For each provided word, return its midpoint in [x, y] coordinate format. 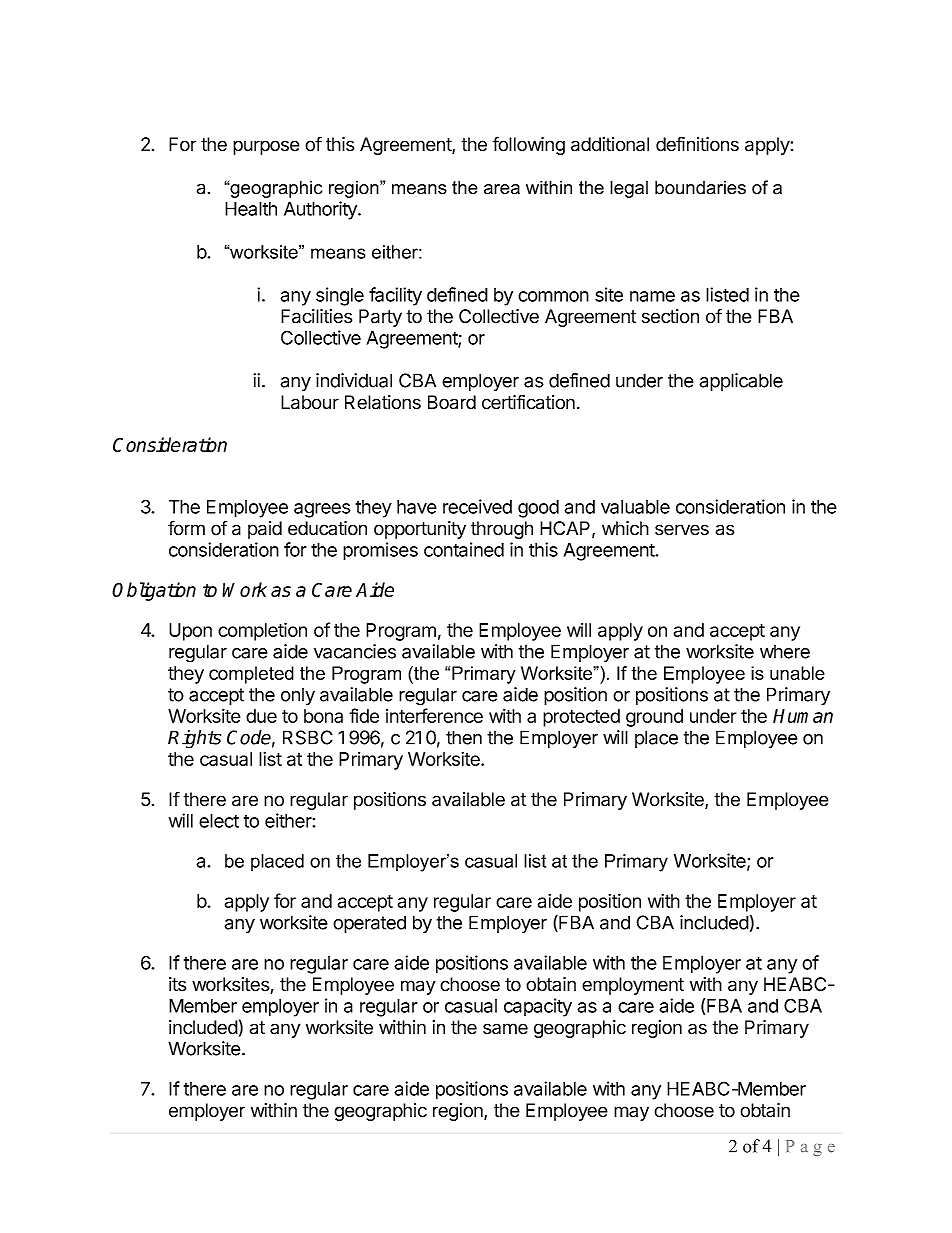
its [177, 984]
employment [633, 986]
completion [262, 631]
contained [464, 549]
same [505, 1029]
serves [682, 530]
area [502, 189]
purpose [266, 147]
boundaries [700, 187]
